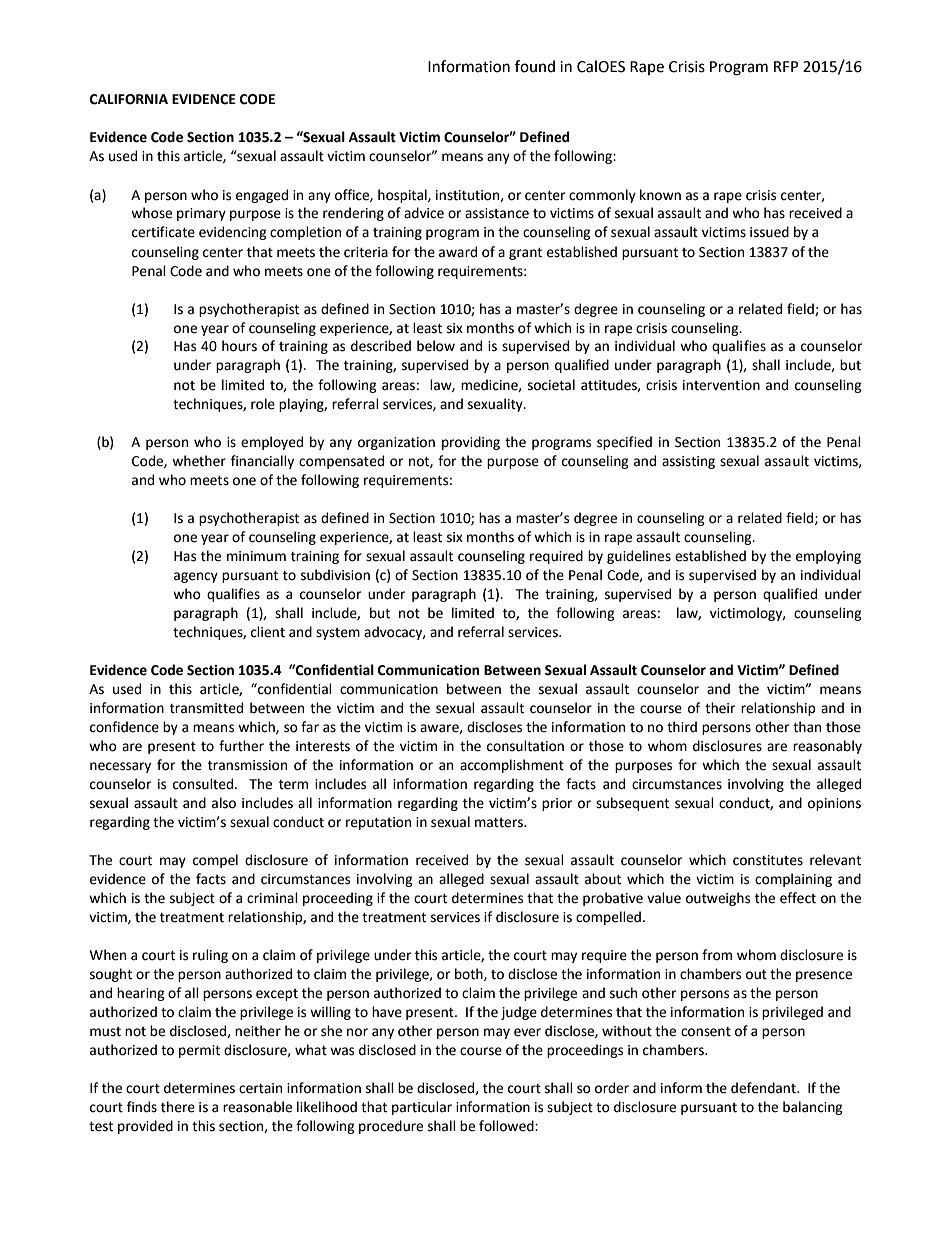 Image resolution: width=952 pixels, height=1233 pixels. I want to click on below, so click(436, 346).
